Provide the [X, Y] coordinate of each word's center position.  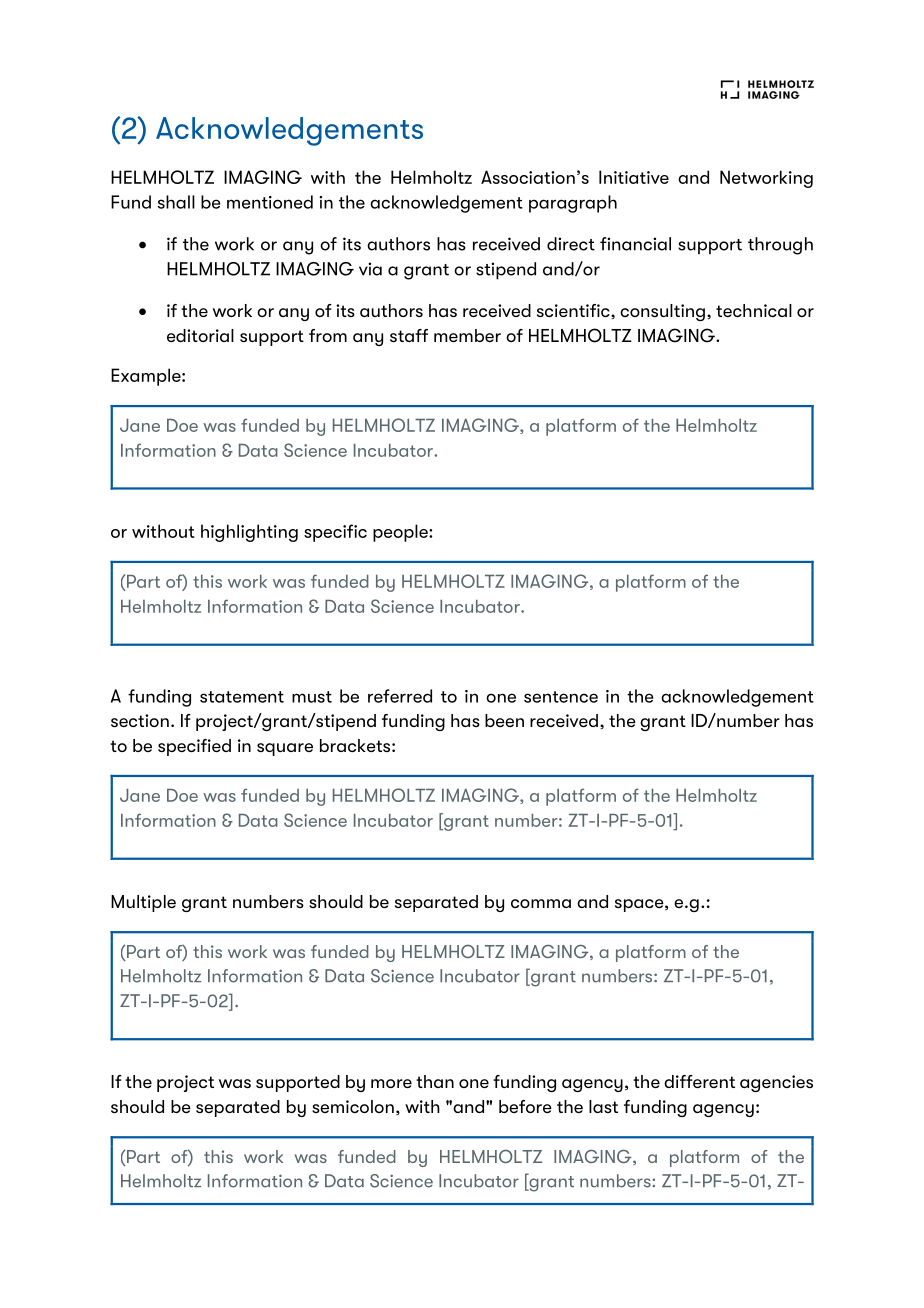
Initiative [634, 177]
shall [176, 202]
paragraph [573, 204]
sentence [561, 697]
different [699, 1081]
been [504, 720]
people [401, 533]
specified [194, 747]
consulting [662, 312]
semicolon [353, 1106]
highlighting [249, 533]
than [435, 1081]
